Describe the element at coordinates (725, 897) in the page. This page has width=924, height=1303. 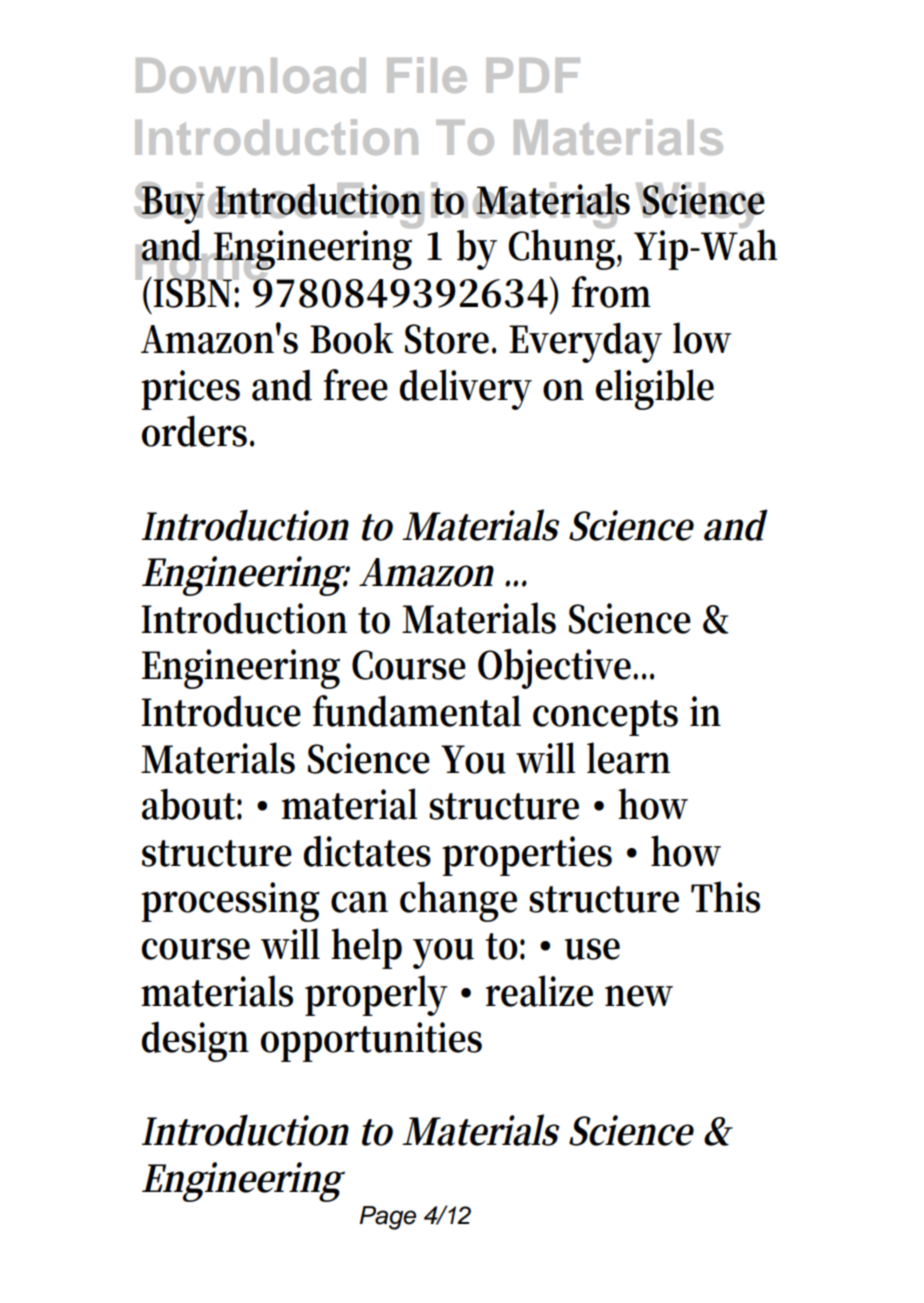
I see `This` at that location.
